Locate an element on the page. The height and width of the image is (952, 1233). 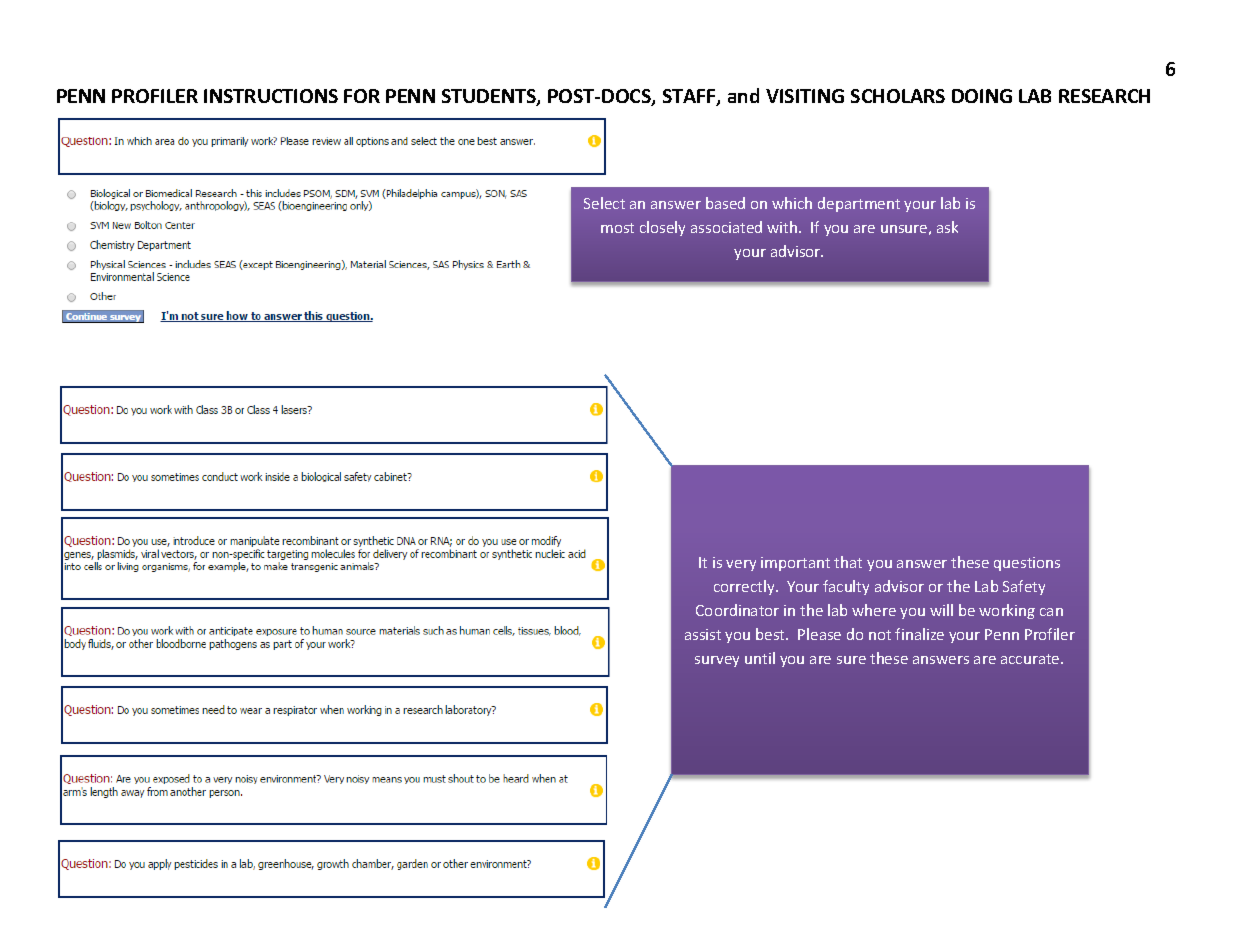
questions is located at coordinates (1027, 564).
